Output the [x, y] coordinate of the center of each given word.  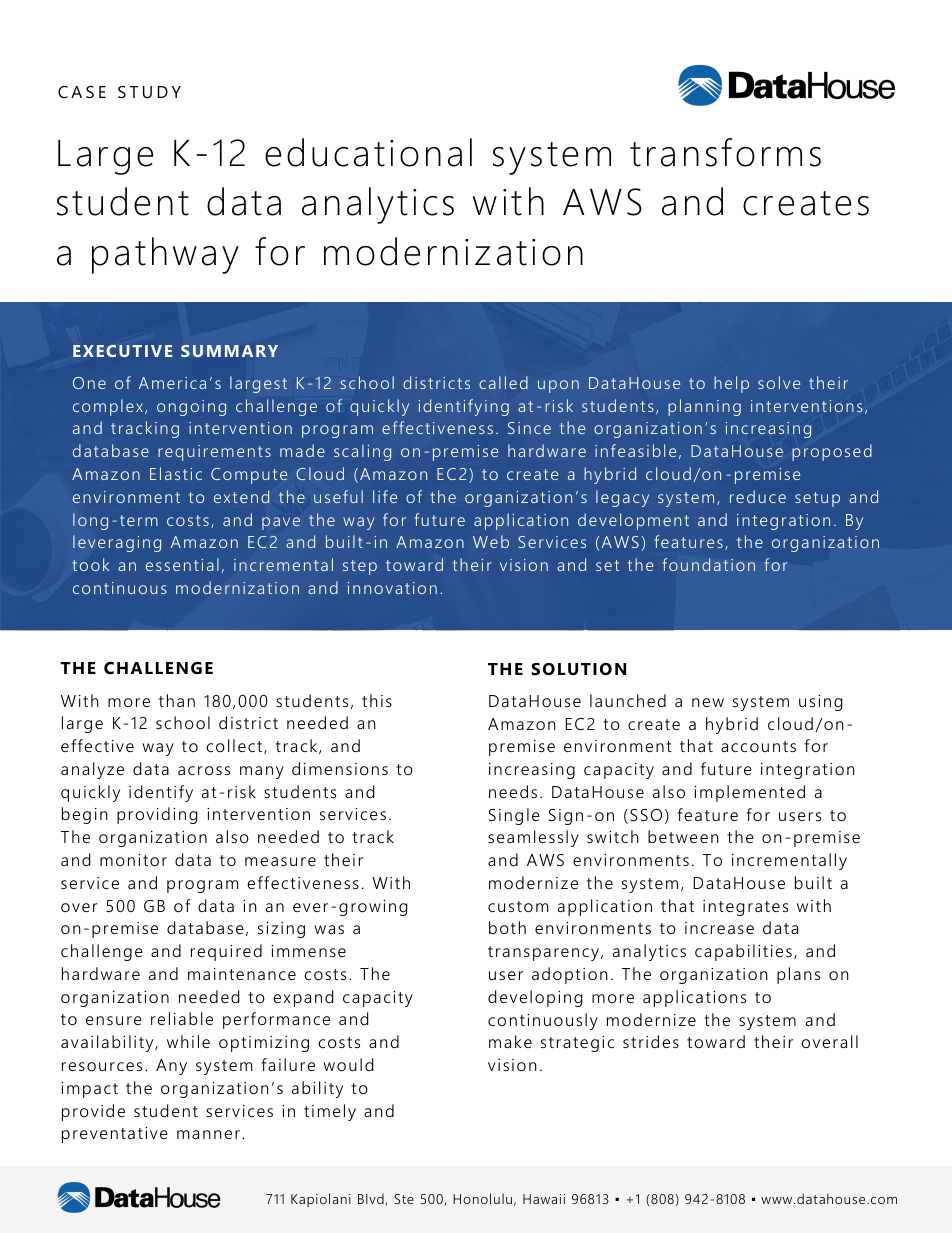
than [177, 700]
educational [368, 152]
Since [529, 428]
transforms [725, 152]
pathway [165, 255]
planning [704, 407]
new [708, 702]
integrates [745, 908]
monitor [133, 860]
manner [208, 1134]
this [377, 700]
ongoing [191, 408]
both [507, 927]
